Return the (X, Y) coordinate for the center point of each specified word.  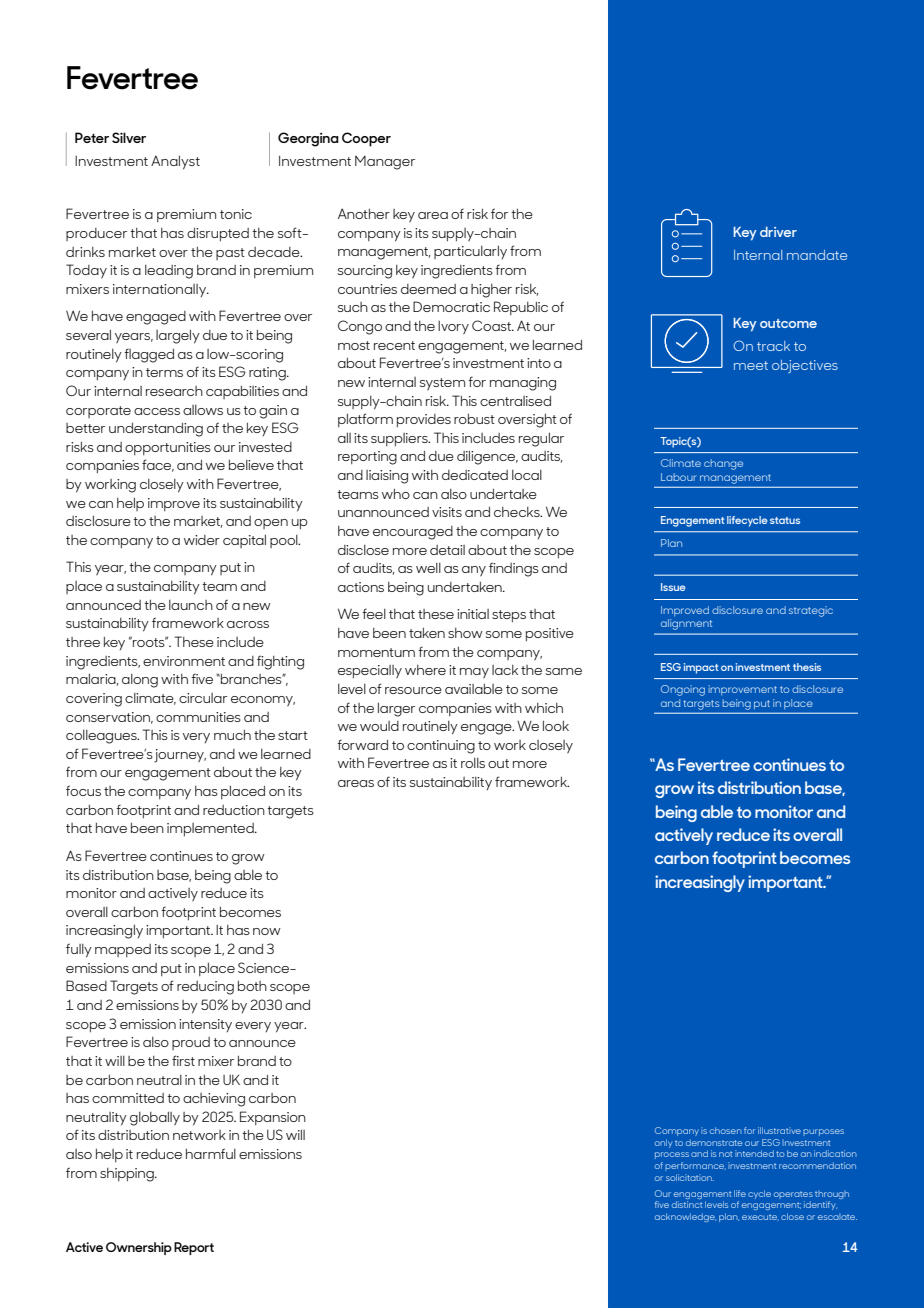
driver (778, 232)
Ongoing (683, 690)
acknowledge (685, 1217)
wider (202, 540)
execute (760, 1217)
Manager (385, 163)
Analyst (175, 162)
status (785, 520)
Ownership (139, 1248)
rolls (473, 763)
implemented (211, 830)
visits (447, 512)
